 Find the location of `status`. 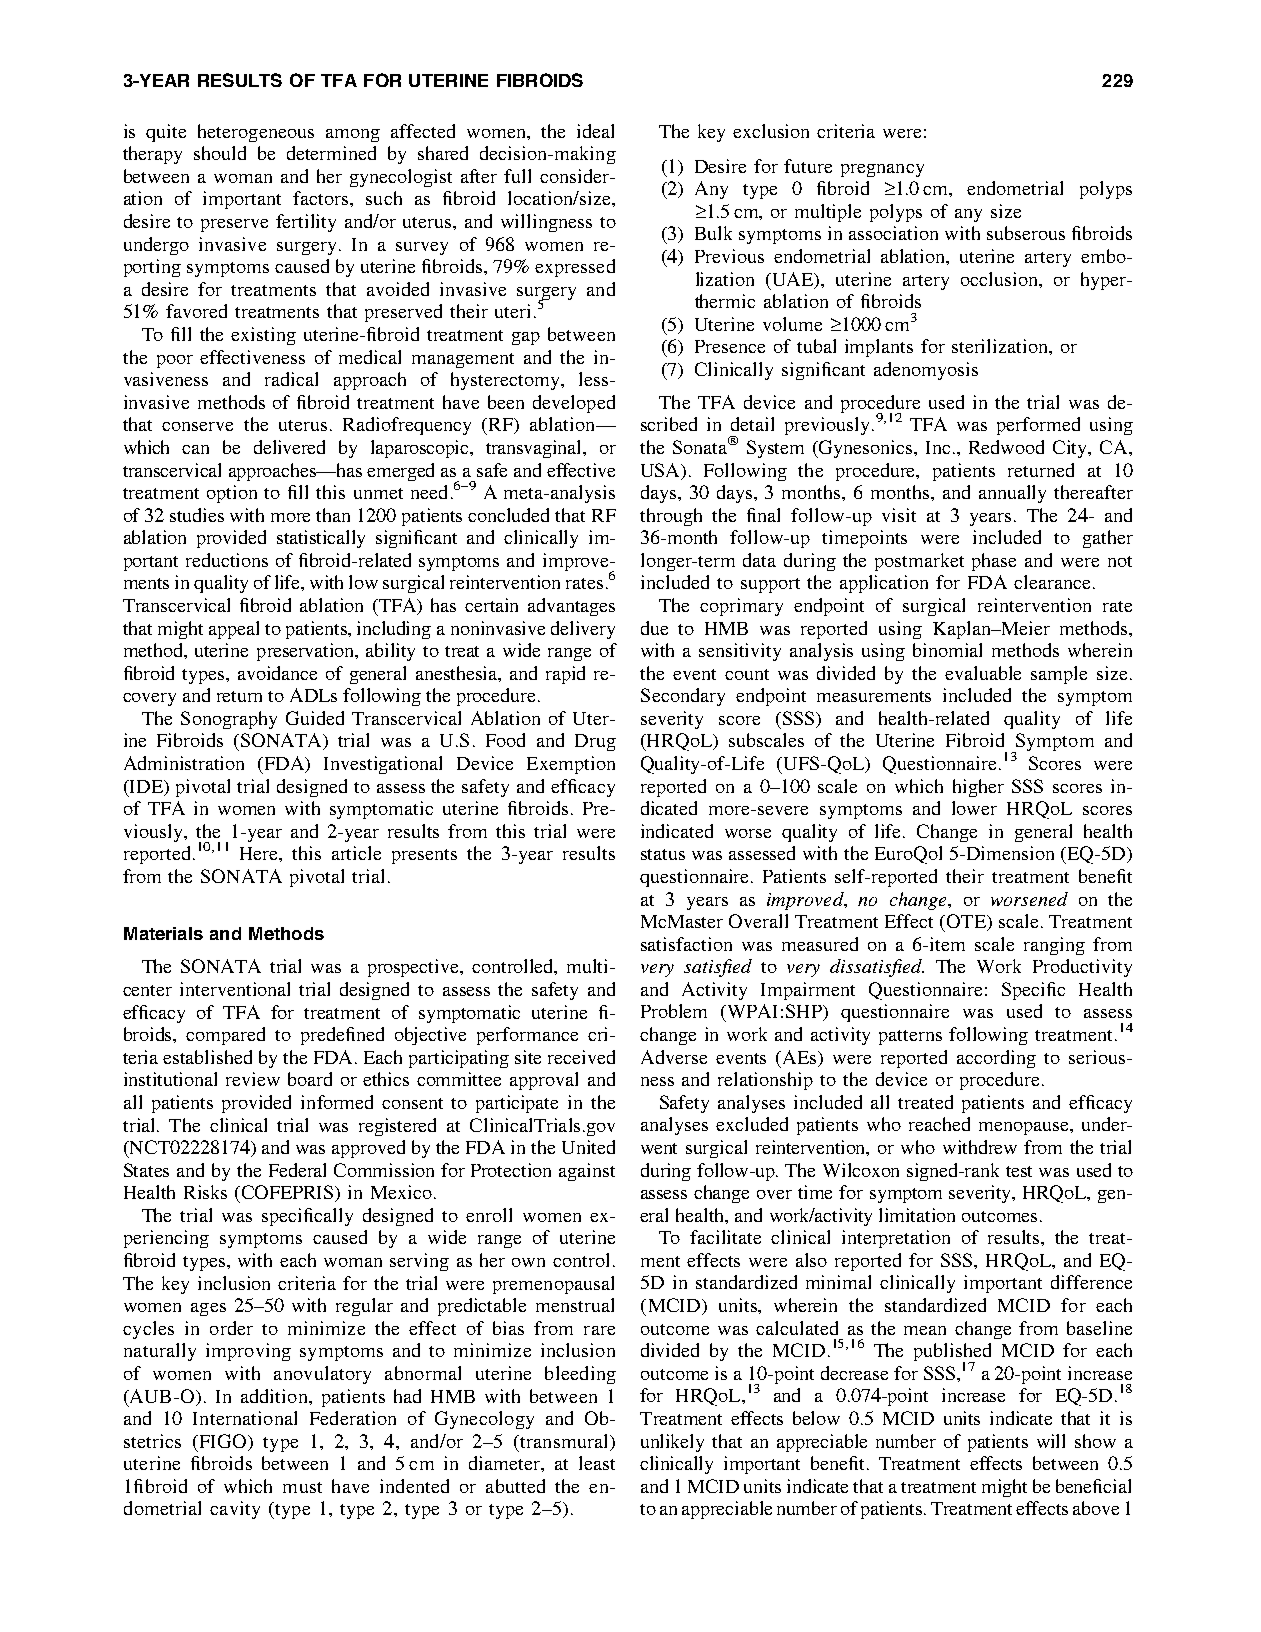

status is located at coordinates (663, 854).
